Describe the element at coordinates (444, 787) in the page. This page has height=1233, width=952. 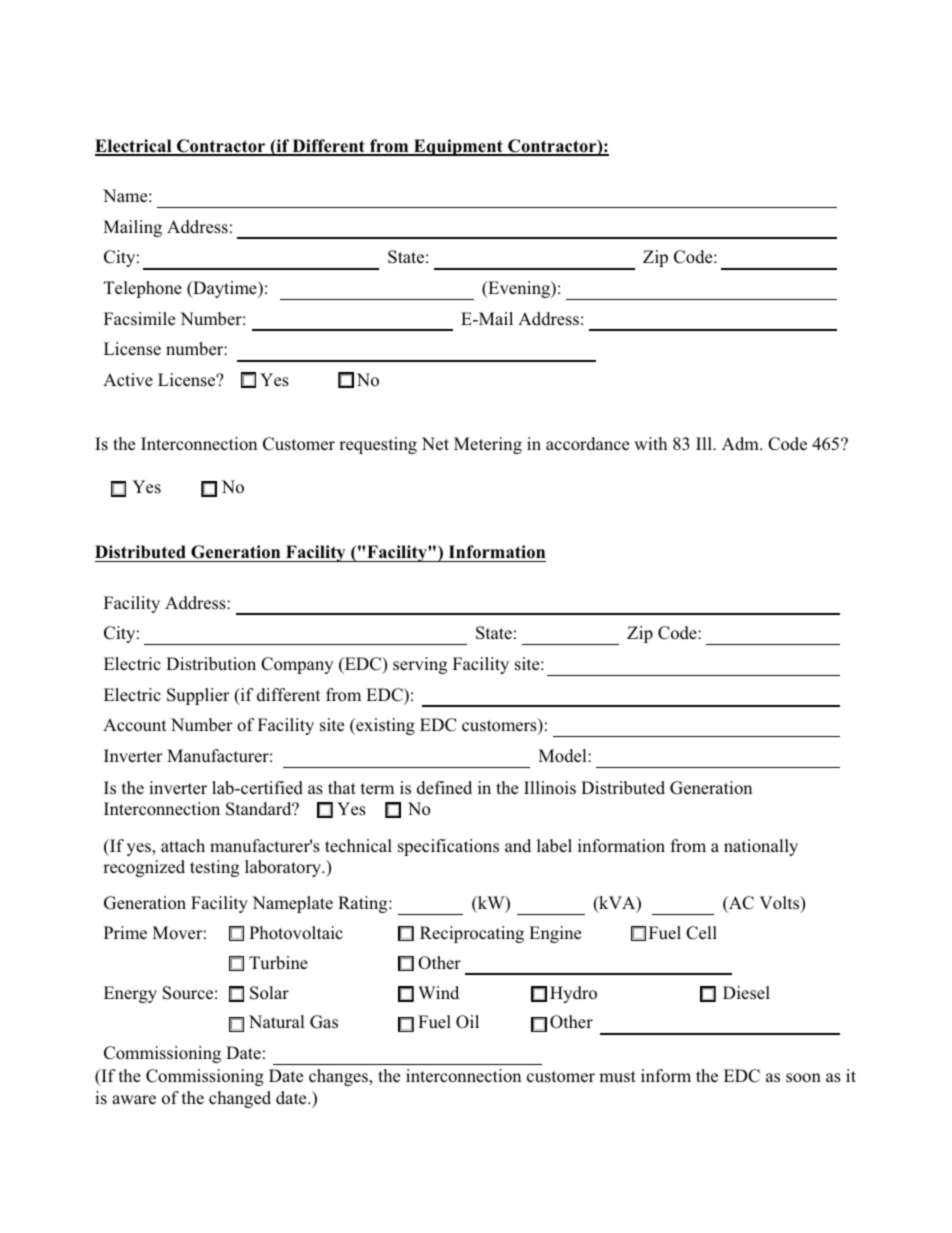
I see `defined` at that location.
